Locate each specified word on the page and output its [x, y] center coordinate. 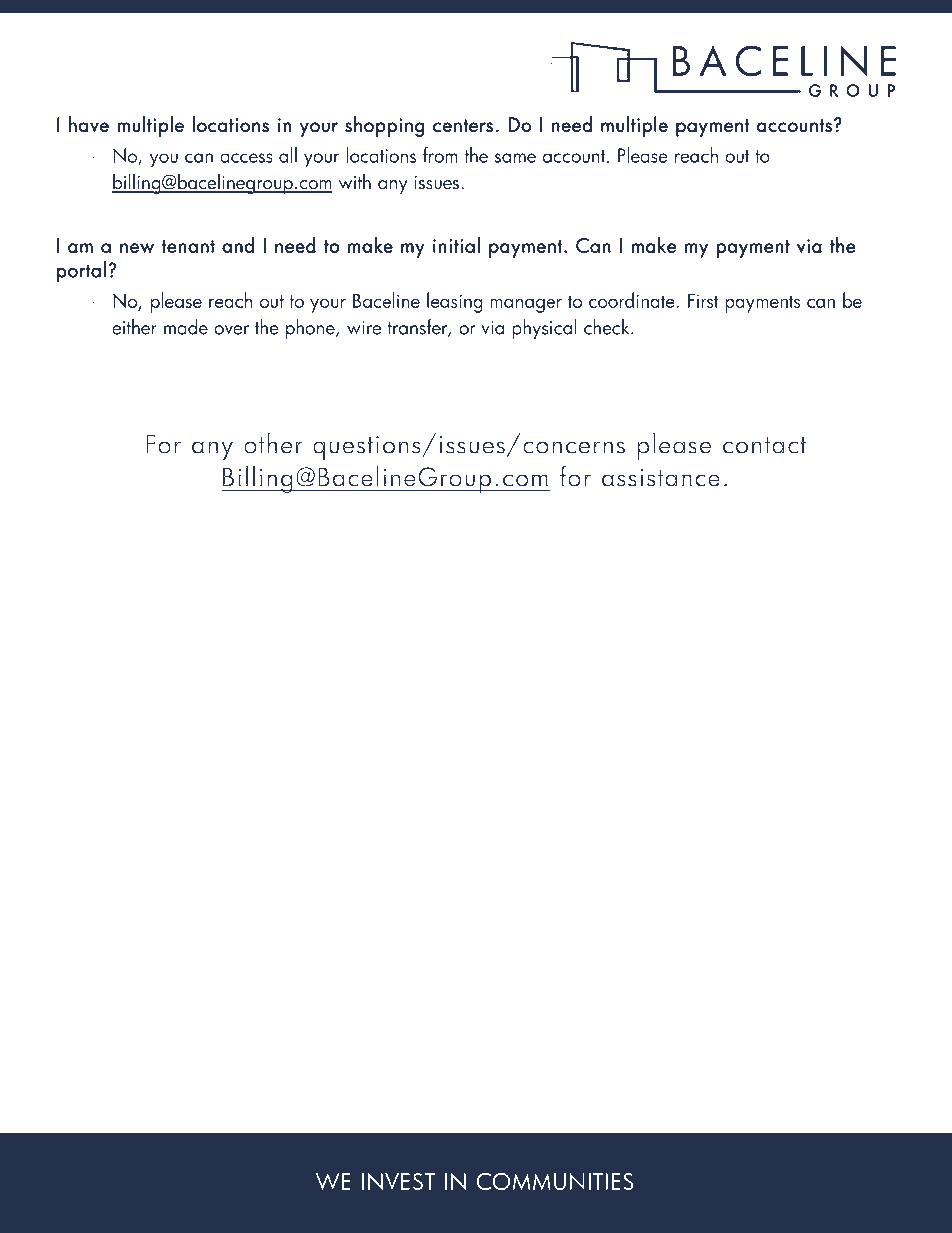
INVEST [398, 1181]
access [246, 158]
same [515, 158]
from [440, 155]
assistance [660, 477]
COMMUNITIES [555, 1181]
